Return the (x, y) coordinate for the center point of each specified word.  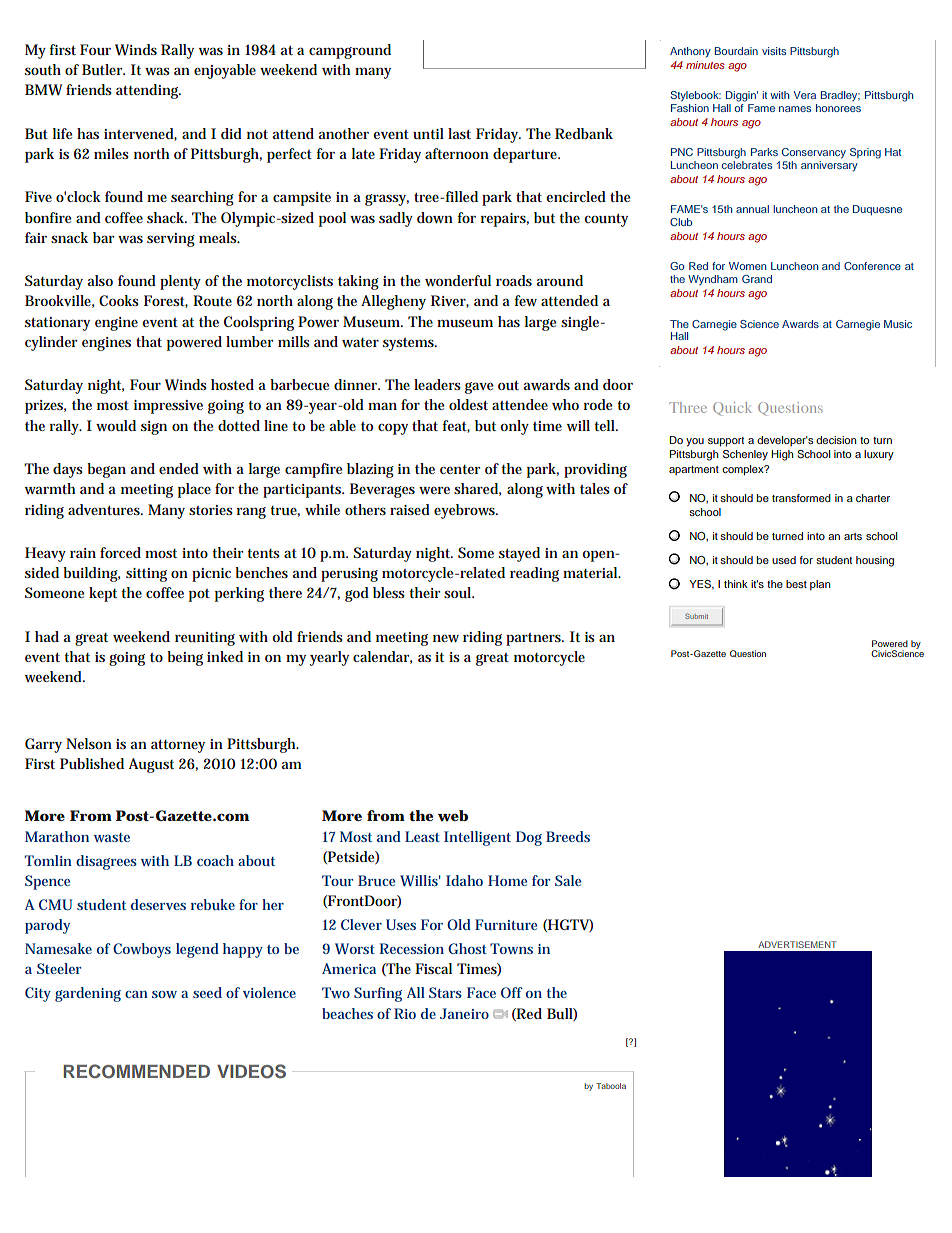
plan (820, 585)
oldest (468, 404)
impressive (168, 407)
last (459, 133)
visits (774, 51)
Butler (103, 69)
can (136, 994)
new (446, 638)
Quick (732, 409)
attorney (178, 746)
